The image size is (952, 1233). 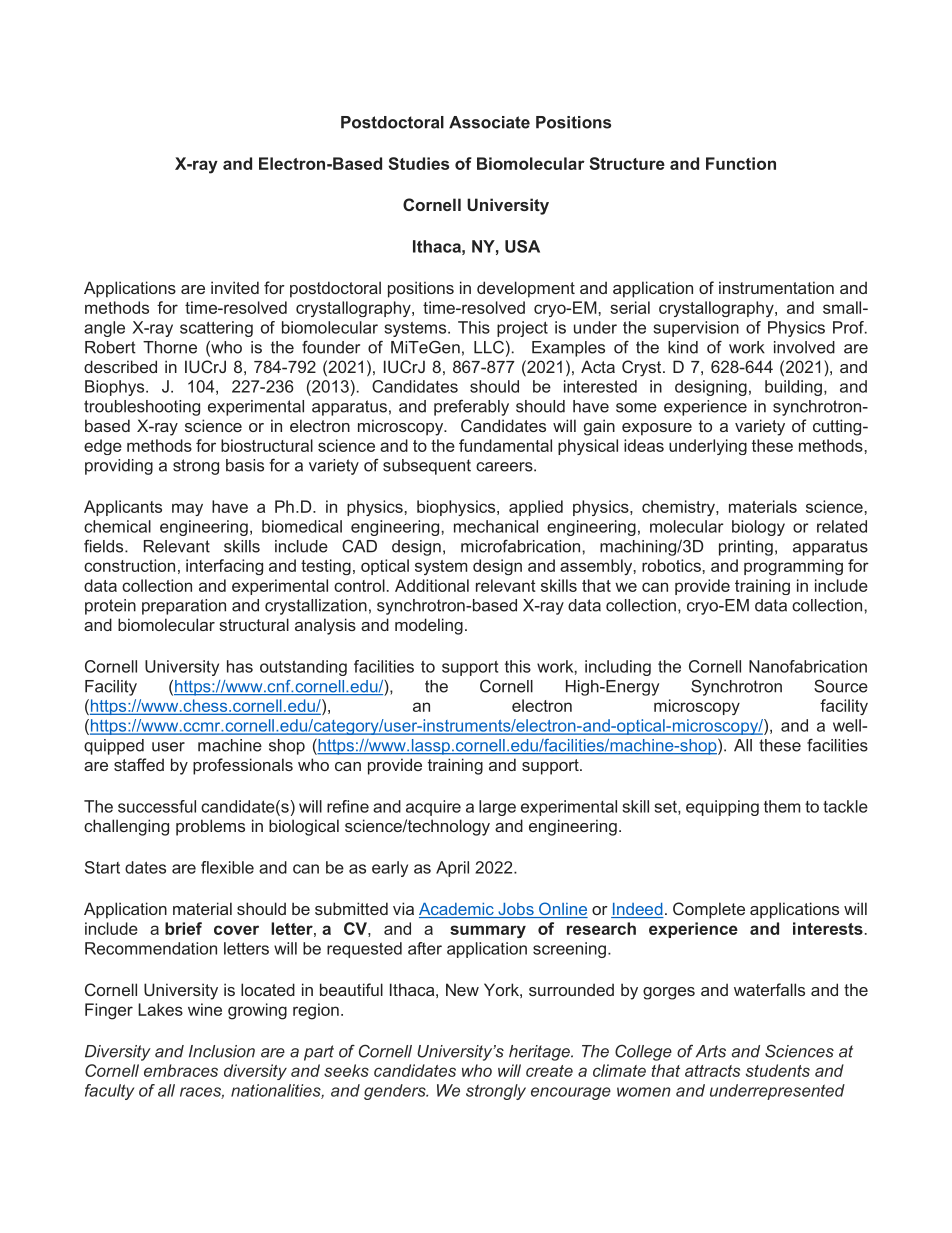 I want to click on staffed, so click(x=139, y=764).
